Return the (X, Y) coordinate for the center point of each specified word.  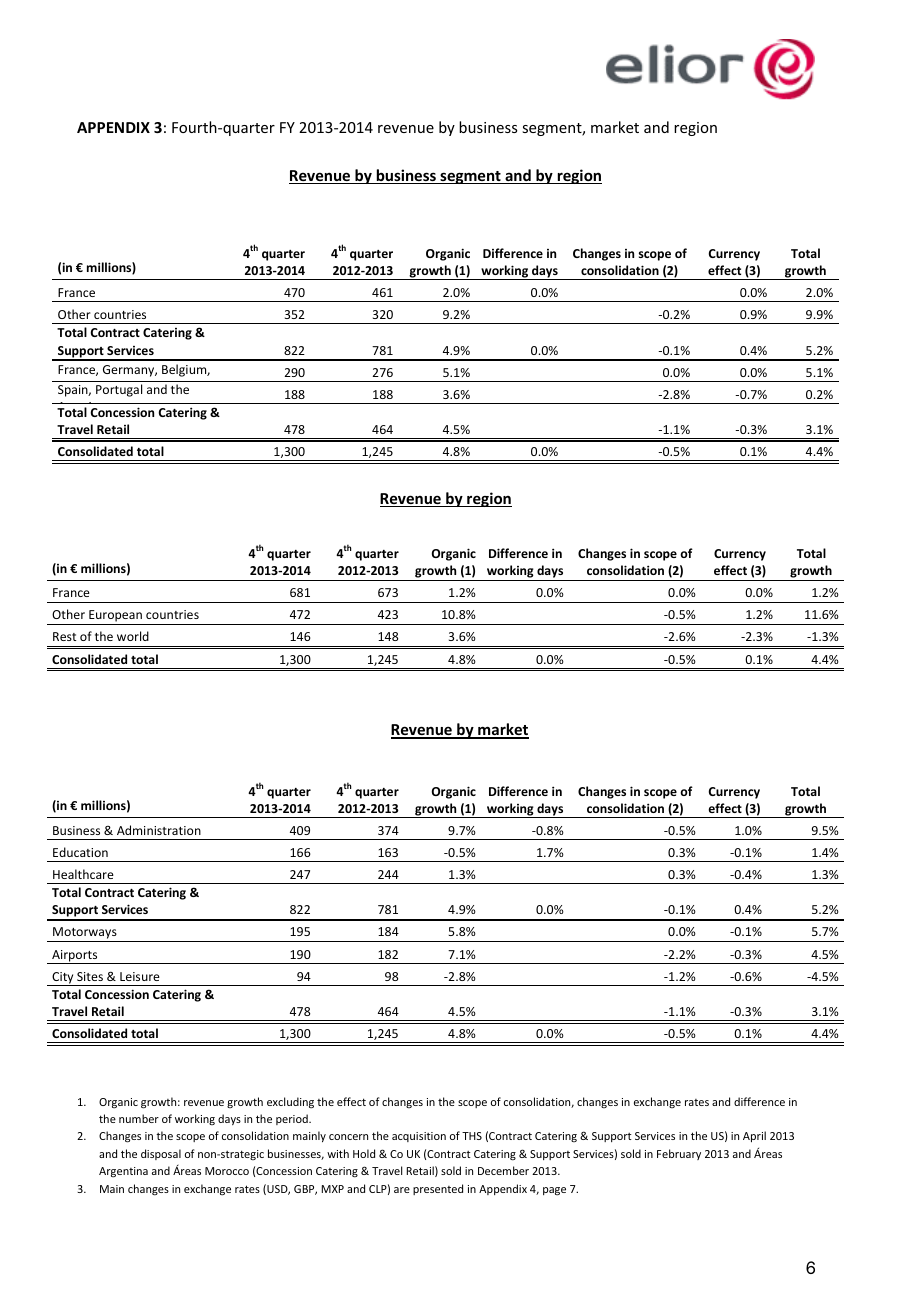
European (115, 617)
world (133, 636)
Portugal (119, 390)
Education (80, 852)
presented (438, 1189)
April (754, 1136)
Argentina (123, 1172)
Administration (159, 830)
